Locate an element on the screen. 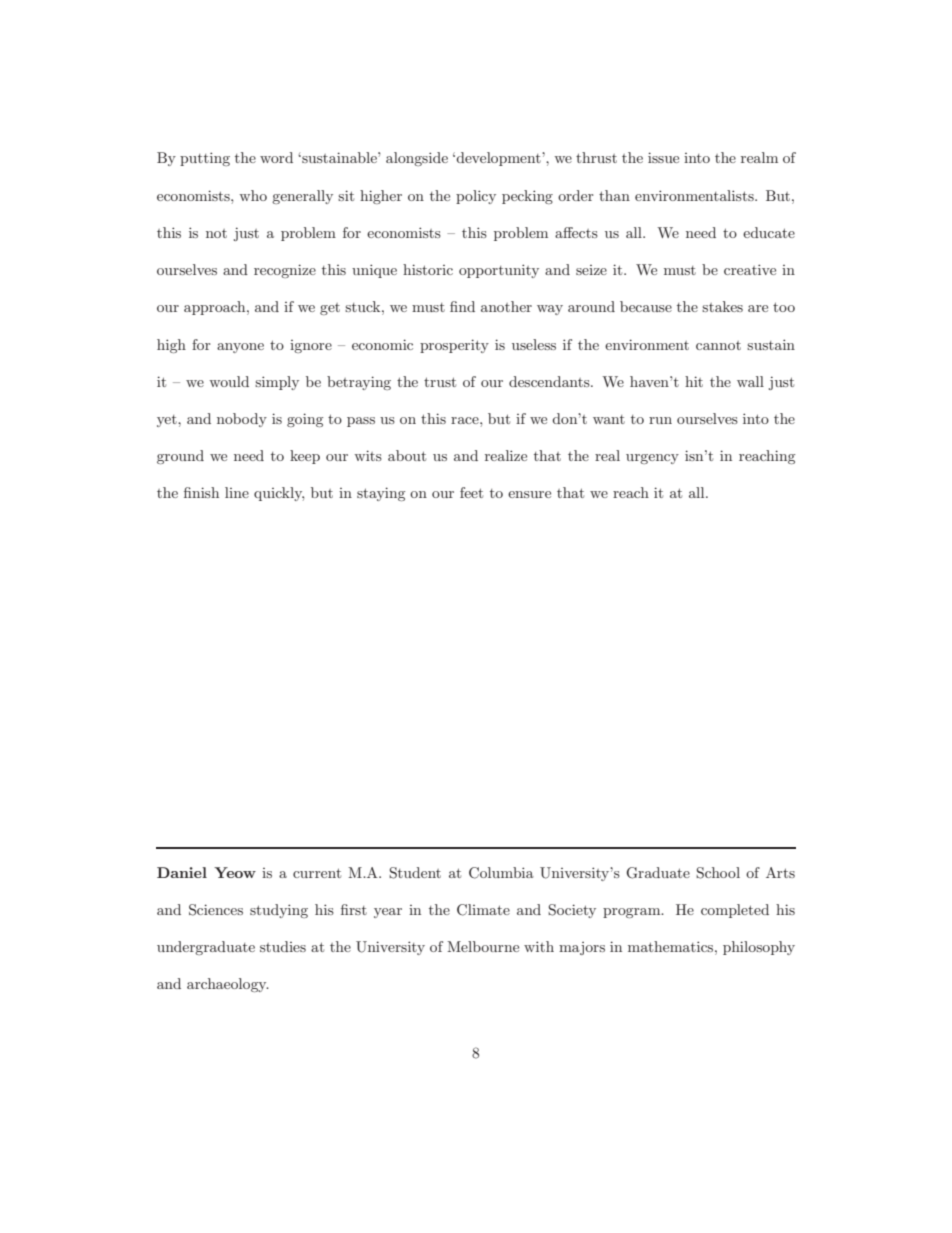 The width and height of the screenshot is (952, 1233). line is located at coordinates (237, 492).
